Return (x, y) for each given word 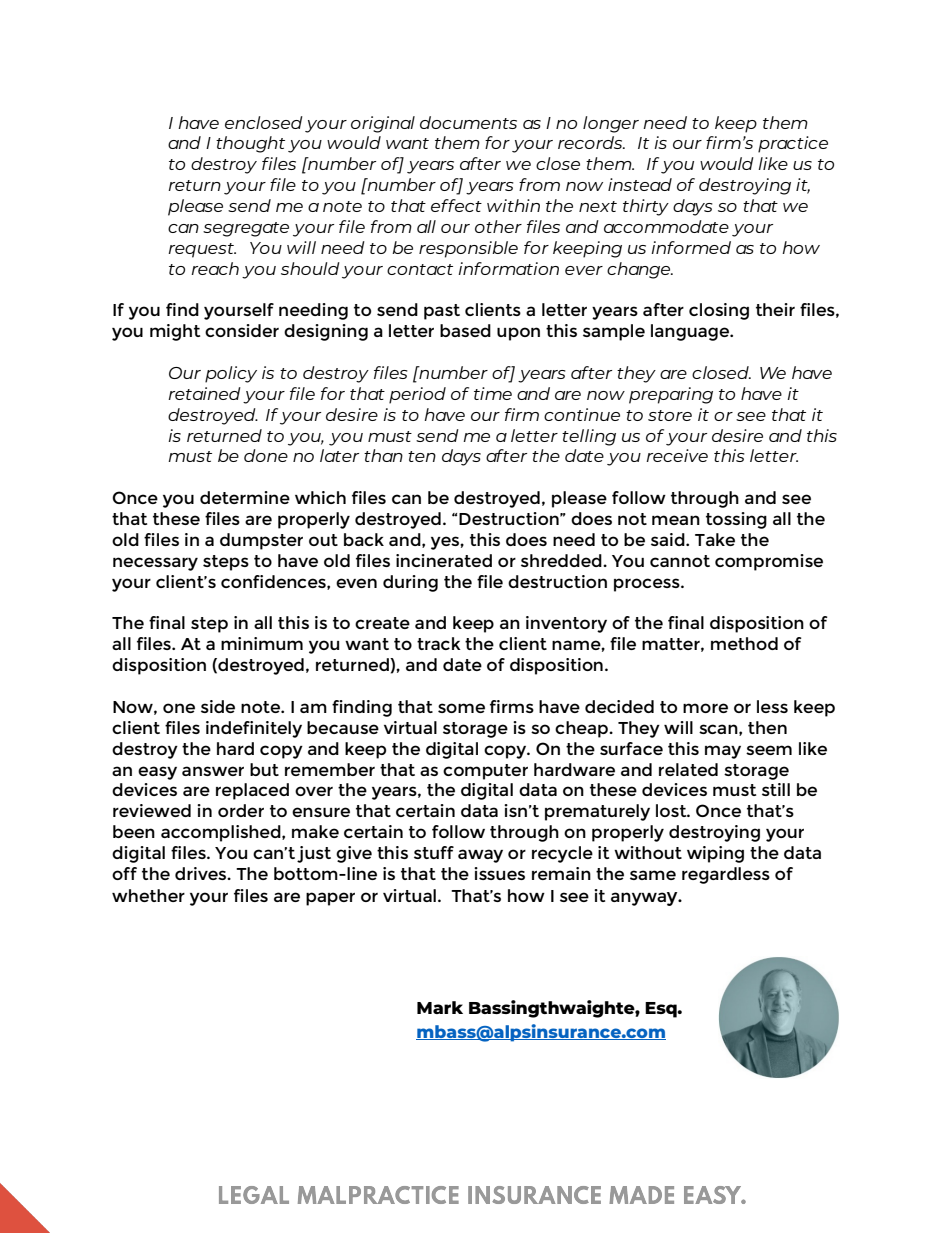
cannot (680, 561)
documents (468, 122)
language (691, 332)
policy (231, 374)
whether (148, 895)
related (688, 769)
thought (250, 144)
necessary (155, 564)
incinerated (444, 560)
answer (213, 771)
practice (793, 144)
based (465, 330)
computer (485, 772)
